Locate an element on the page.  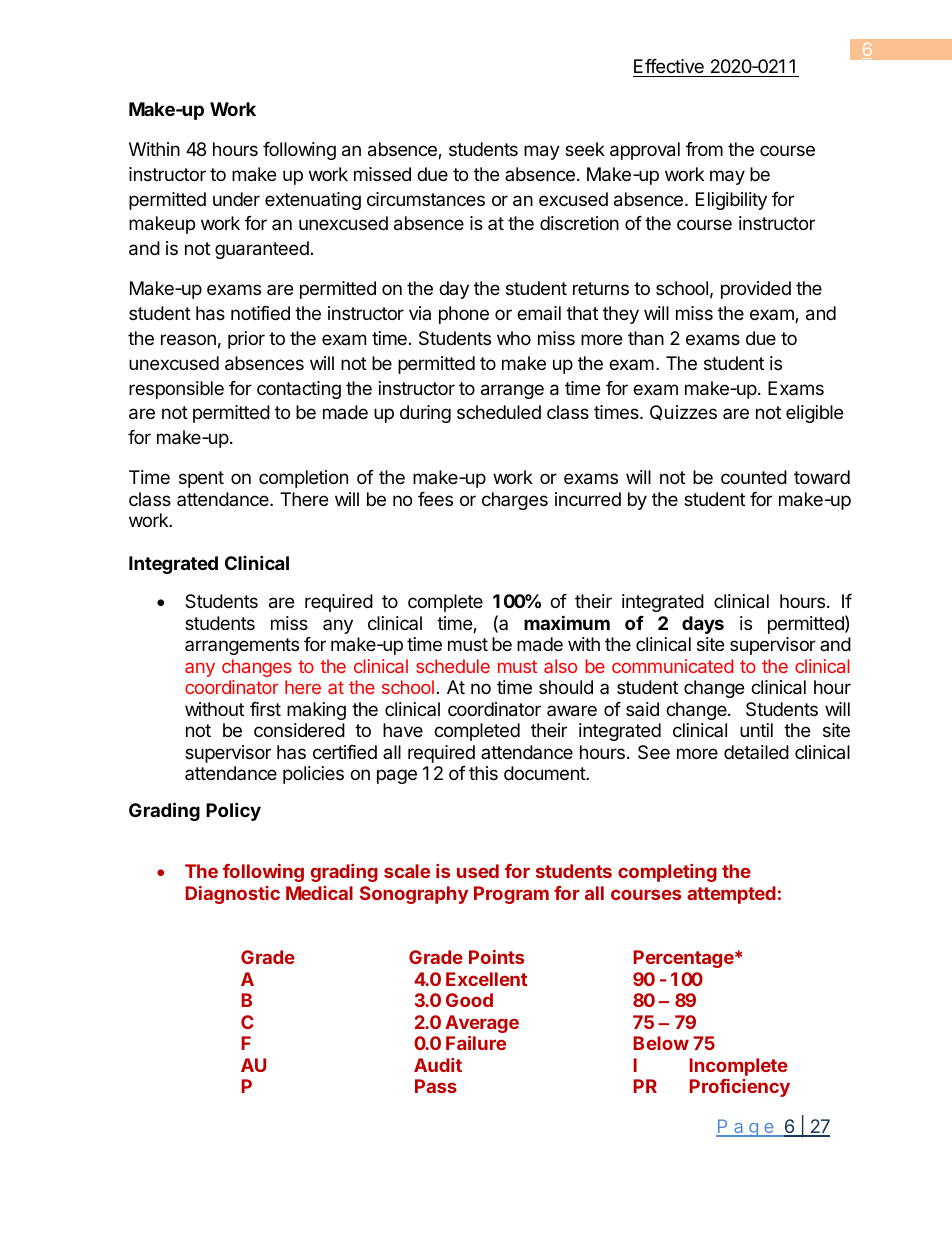
Audit is located at coordinates (438, 1065).
